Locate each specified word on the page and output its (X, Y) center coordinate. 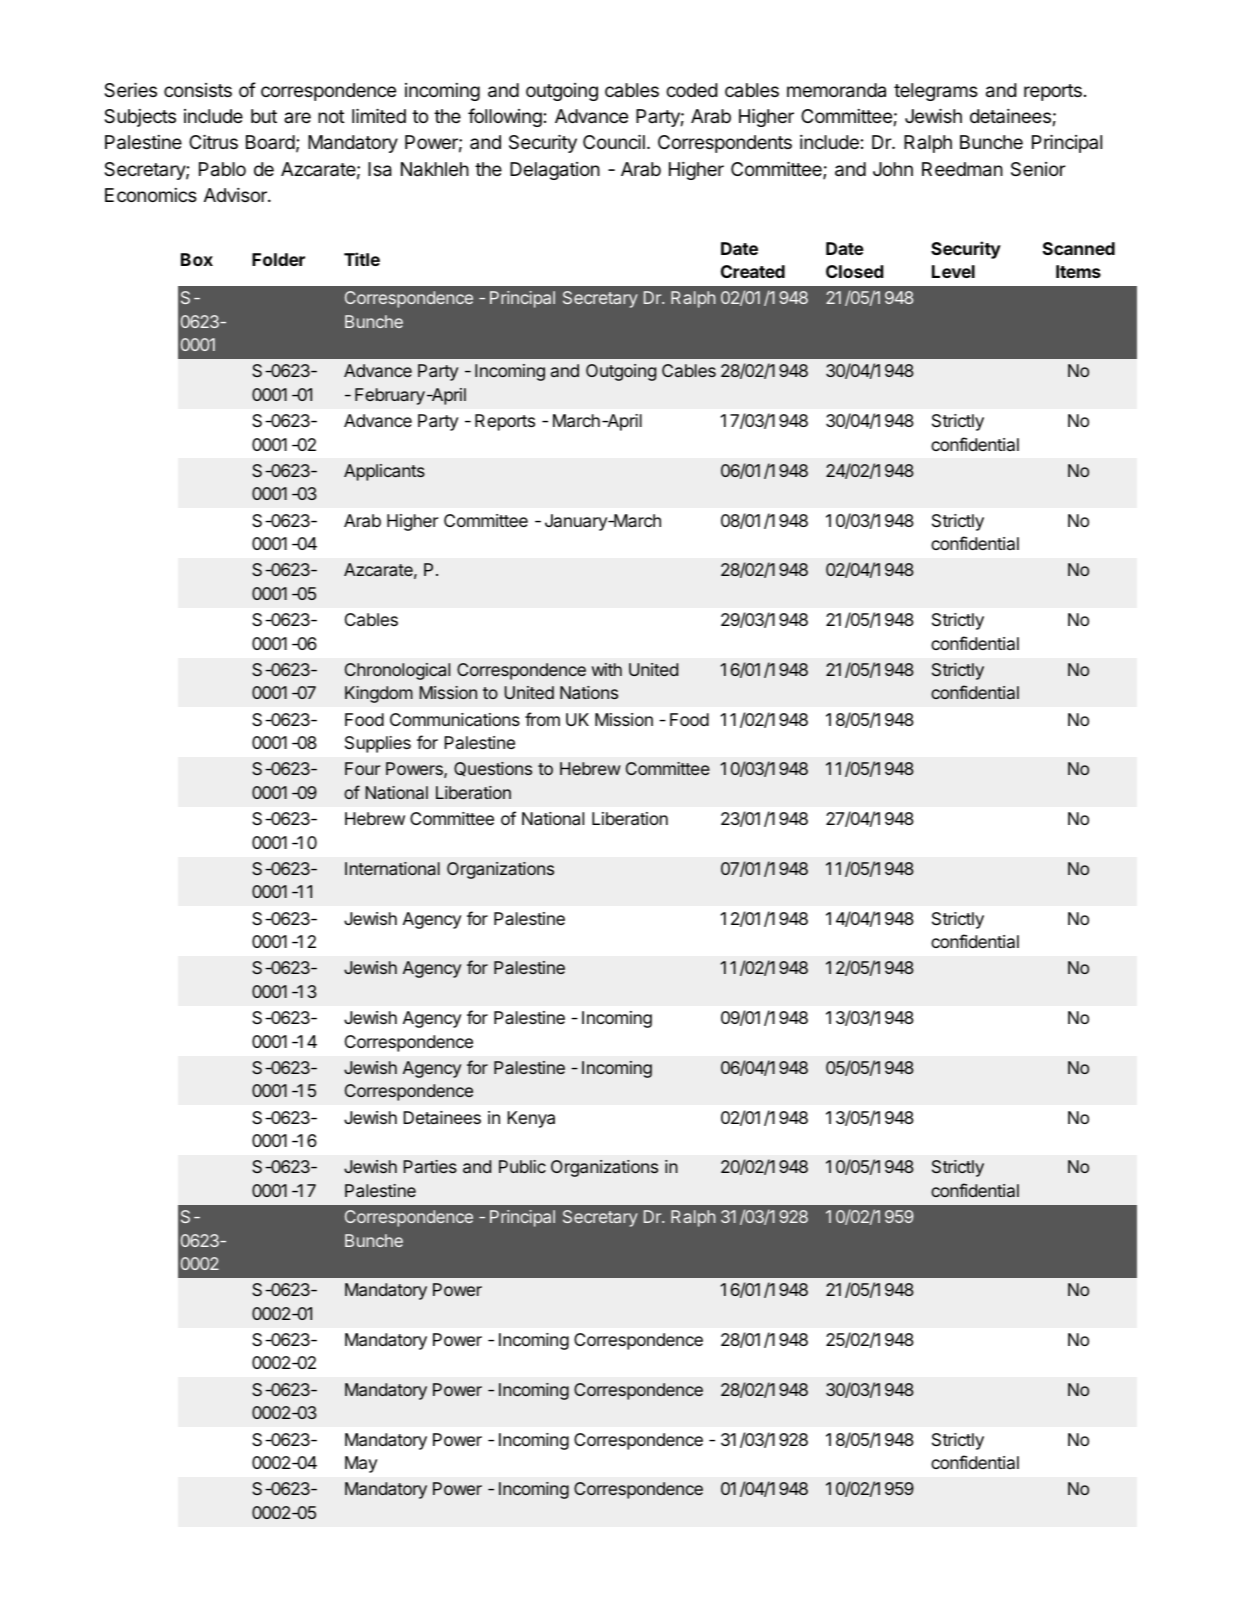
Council (614, 141)
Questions (493, 769)
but (264, 116)
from (542, 719)
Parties (430, 1166)
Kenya (531, 1119)
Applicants (384, 472)
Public (522, 1166)
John (893, 169)
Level (953, 271)
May (361, 1464)
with (607, 669)
